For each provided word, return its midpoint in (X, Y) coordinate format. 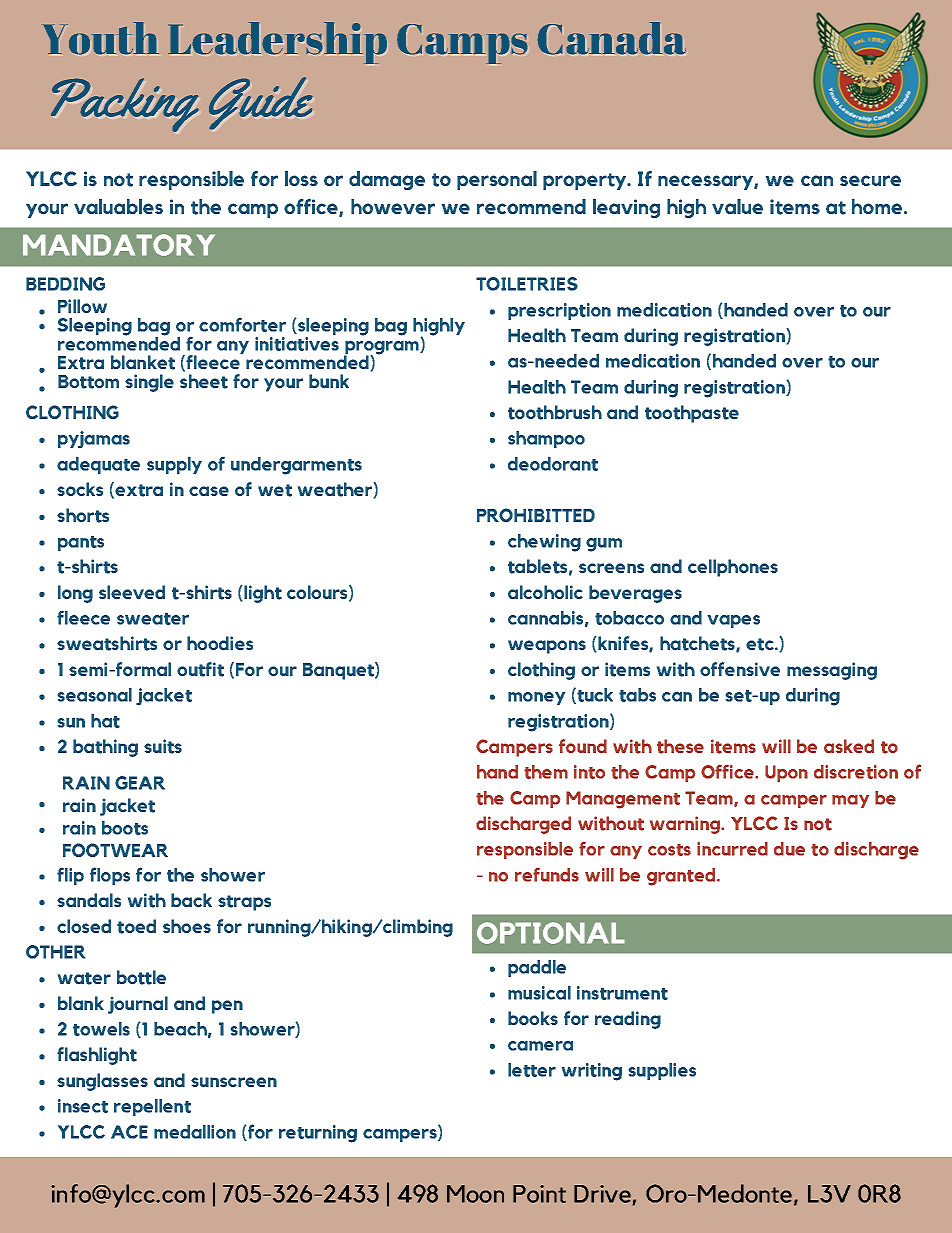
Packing (125, 105)
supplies (662, 1071)
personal (497, 180)
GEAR (140, 783)
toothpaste (692, 414)
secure (870, 180)
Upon (786, 773)
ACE (129, 1132)
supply (174, 465)
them (546, 772)
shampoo (546, 439)
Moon (475, 1194)
